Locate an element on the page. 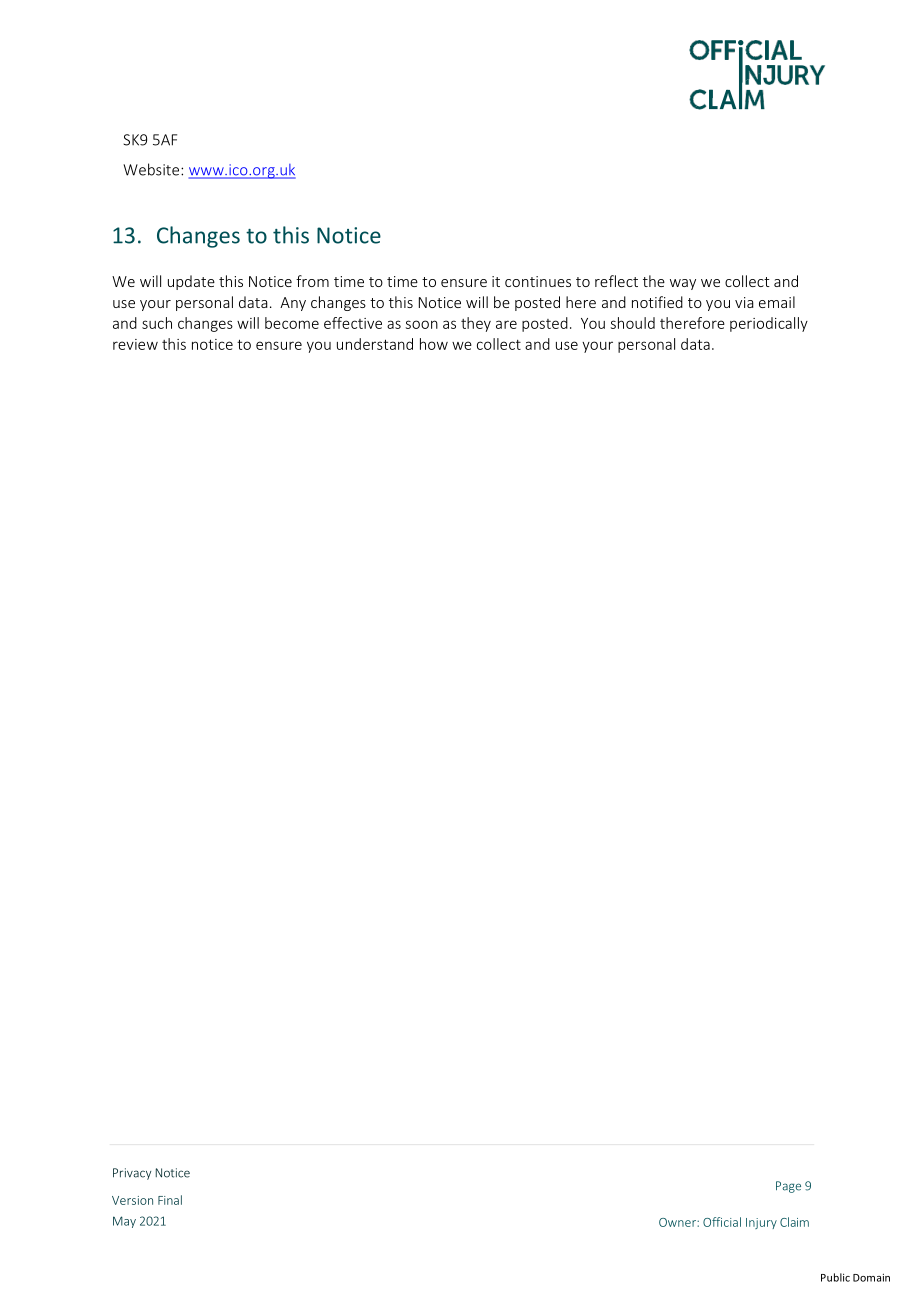 This page has width=924, height=1307. Website is located at coordinates (152, 169).
